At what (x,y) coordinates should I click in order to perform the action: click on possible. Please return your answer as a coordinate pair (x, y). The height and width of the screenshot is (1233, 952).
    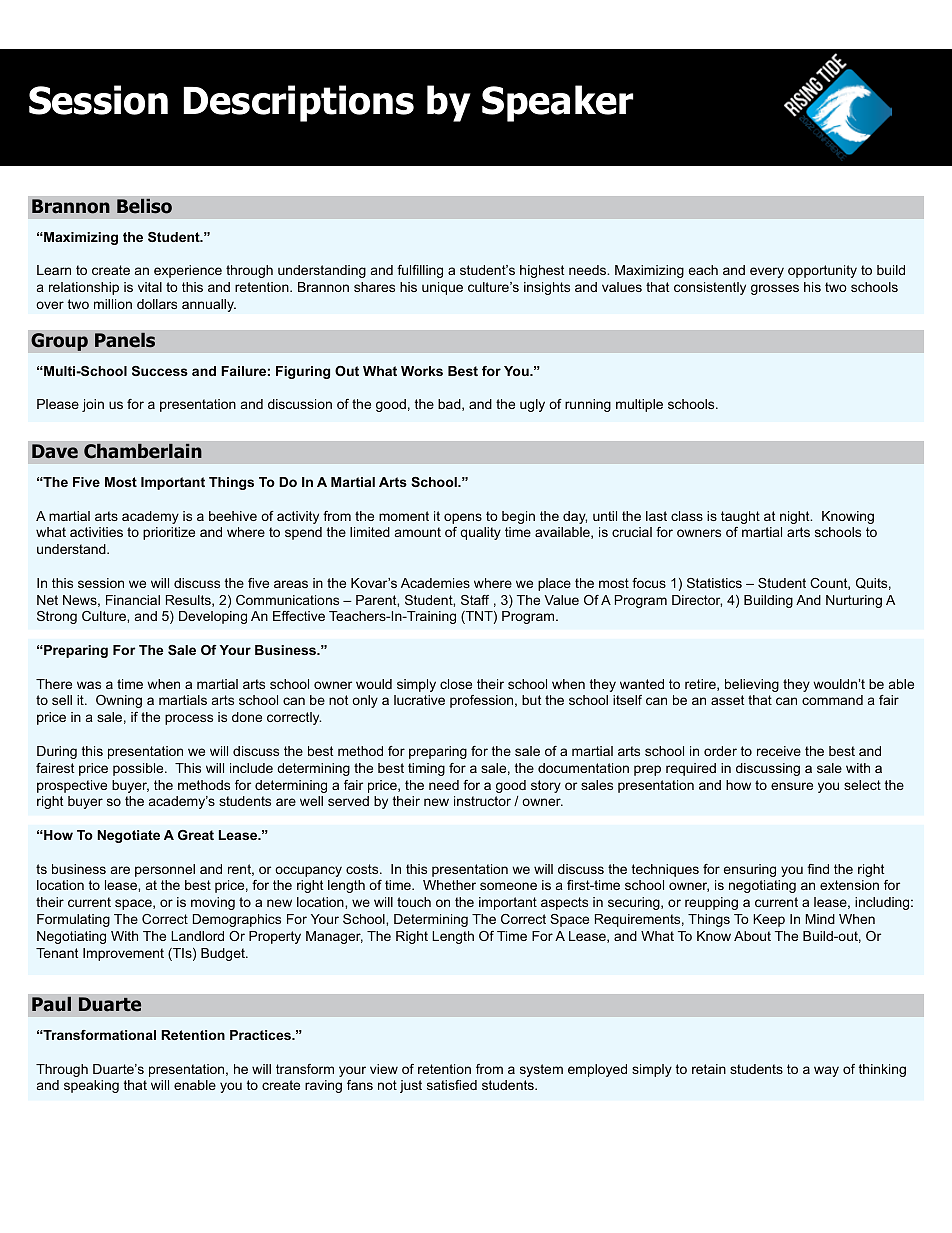
    Looking at the image, I should click on (139, 769).
